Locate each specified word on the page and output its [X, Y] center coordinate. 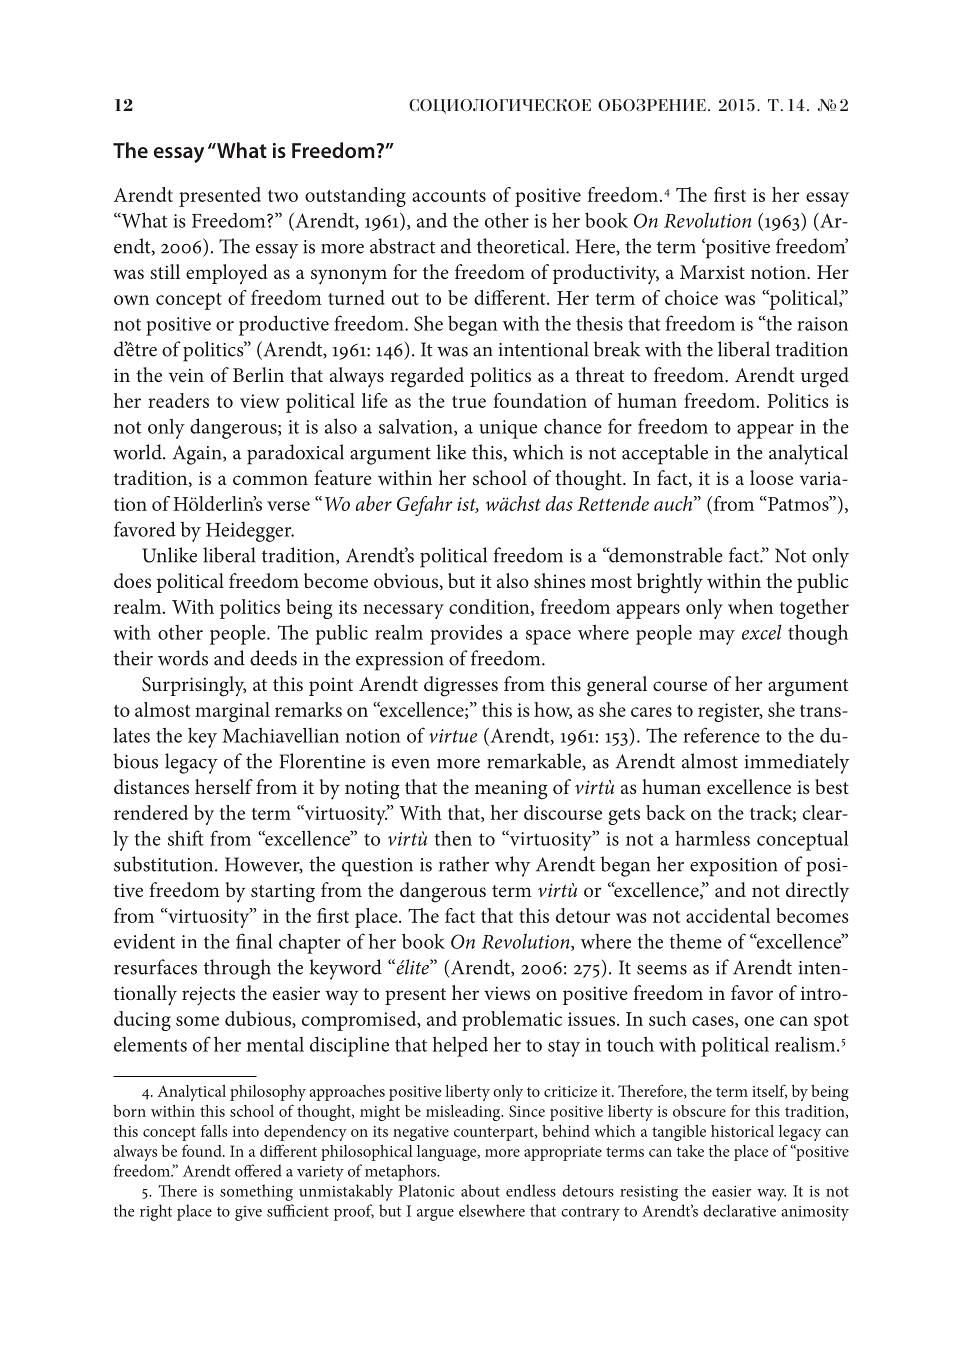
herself [224, 786]
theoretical [522, 246]
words [183, 658]
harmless [712, 838]
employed [227, 274]
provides [466, 634]
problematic [512, 1021]
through [237, 969]
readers [178, 400]
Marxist [712, 272]
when [750, 606]
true [469, 402]
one [759, 1021]
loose [771, 477]
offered [258, 1170]
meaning [511, 790]
